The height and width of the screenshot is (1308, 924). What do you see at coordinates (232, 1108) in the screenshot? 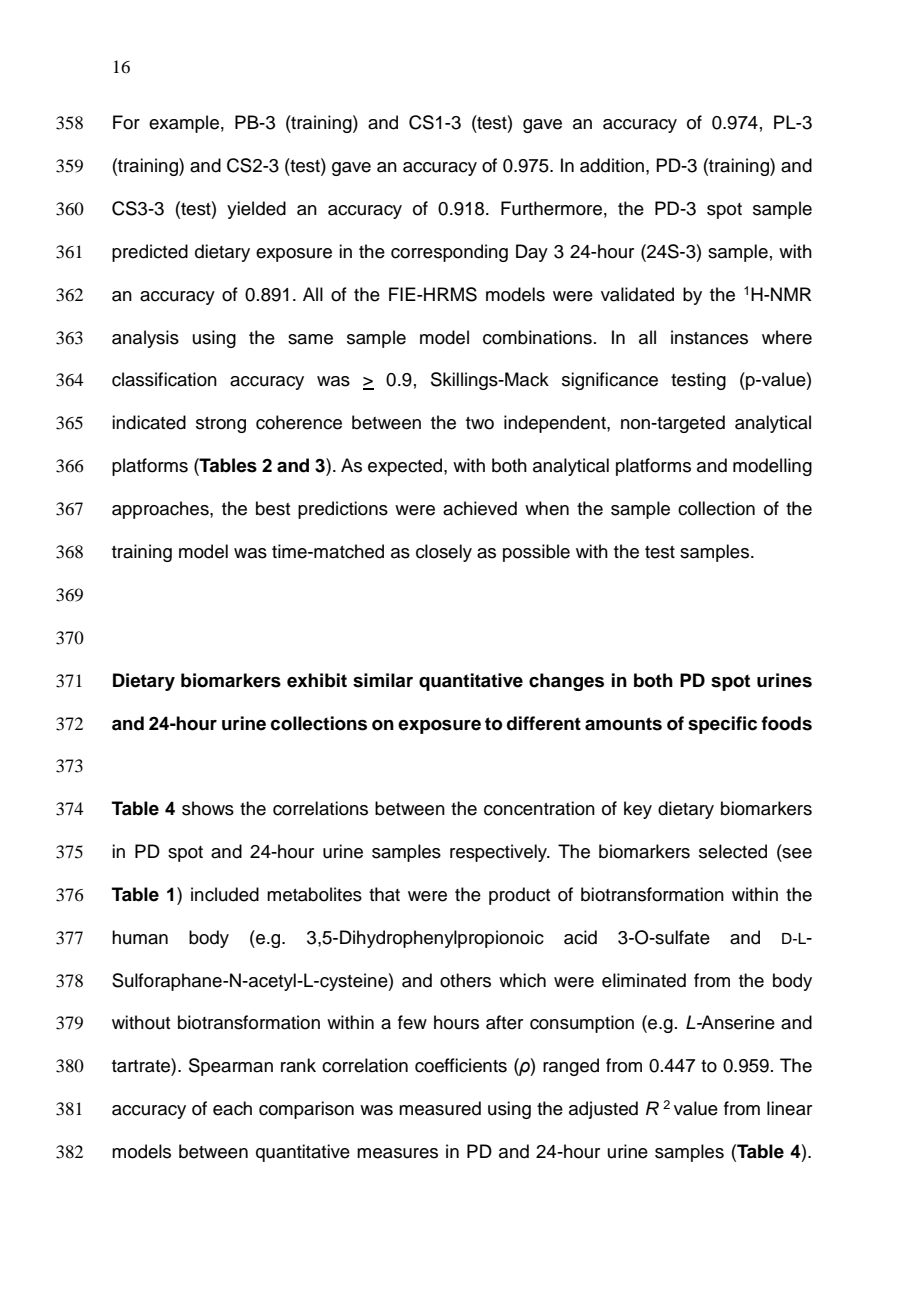
I see `each` at bounding box center [232, 1108].
